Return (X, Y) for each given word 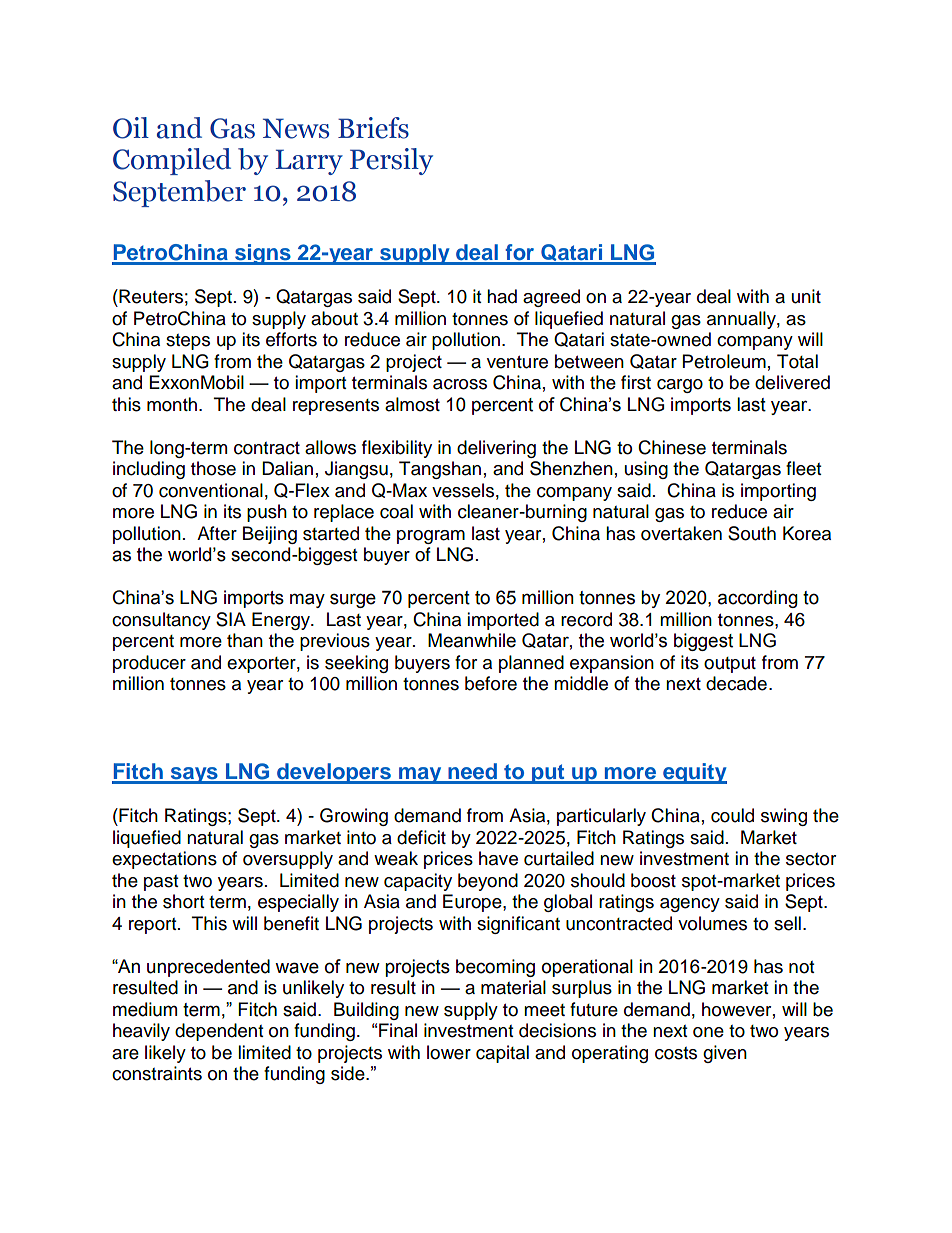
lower (449, 1052)
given (725, 1054)
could (732, 815)
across (460, 384)
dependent (219, 1032)
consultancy (161, 621)
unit (806, 296)
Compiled (172, 161)
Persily (391, 161)
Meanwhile (472, 640)
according (758, 599)
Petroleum (724, 361)
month (172, 404)
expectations (164, 860)
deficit (421, 837)
